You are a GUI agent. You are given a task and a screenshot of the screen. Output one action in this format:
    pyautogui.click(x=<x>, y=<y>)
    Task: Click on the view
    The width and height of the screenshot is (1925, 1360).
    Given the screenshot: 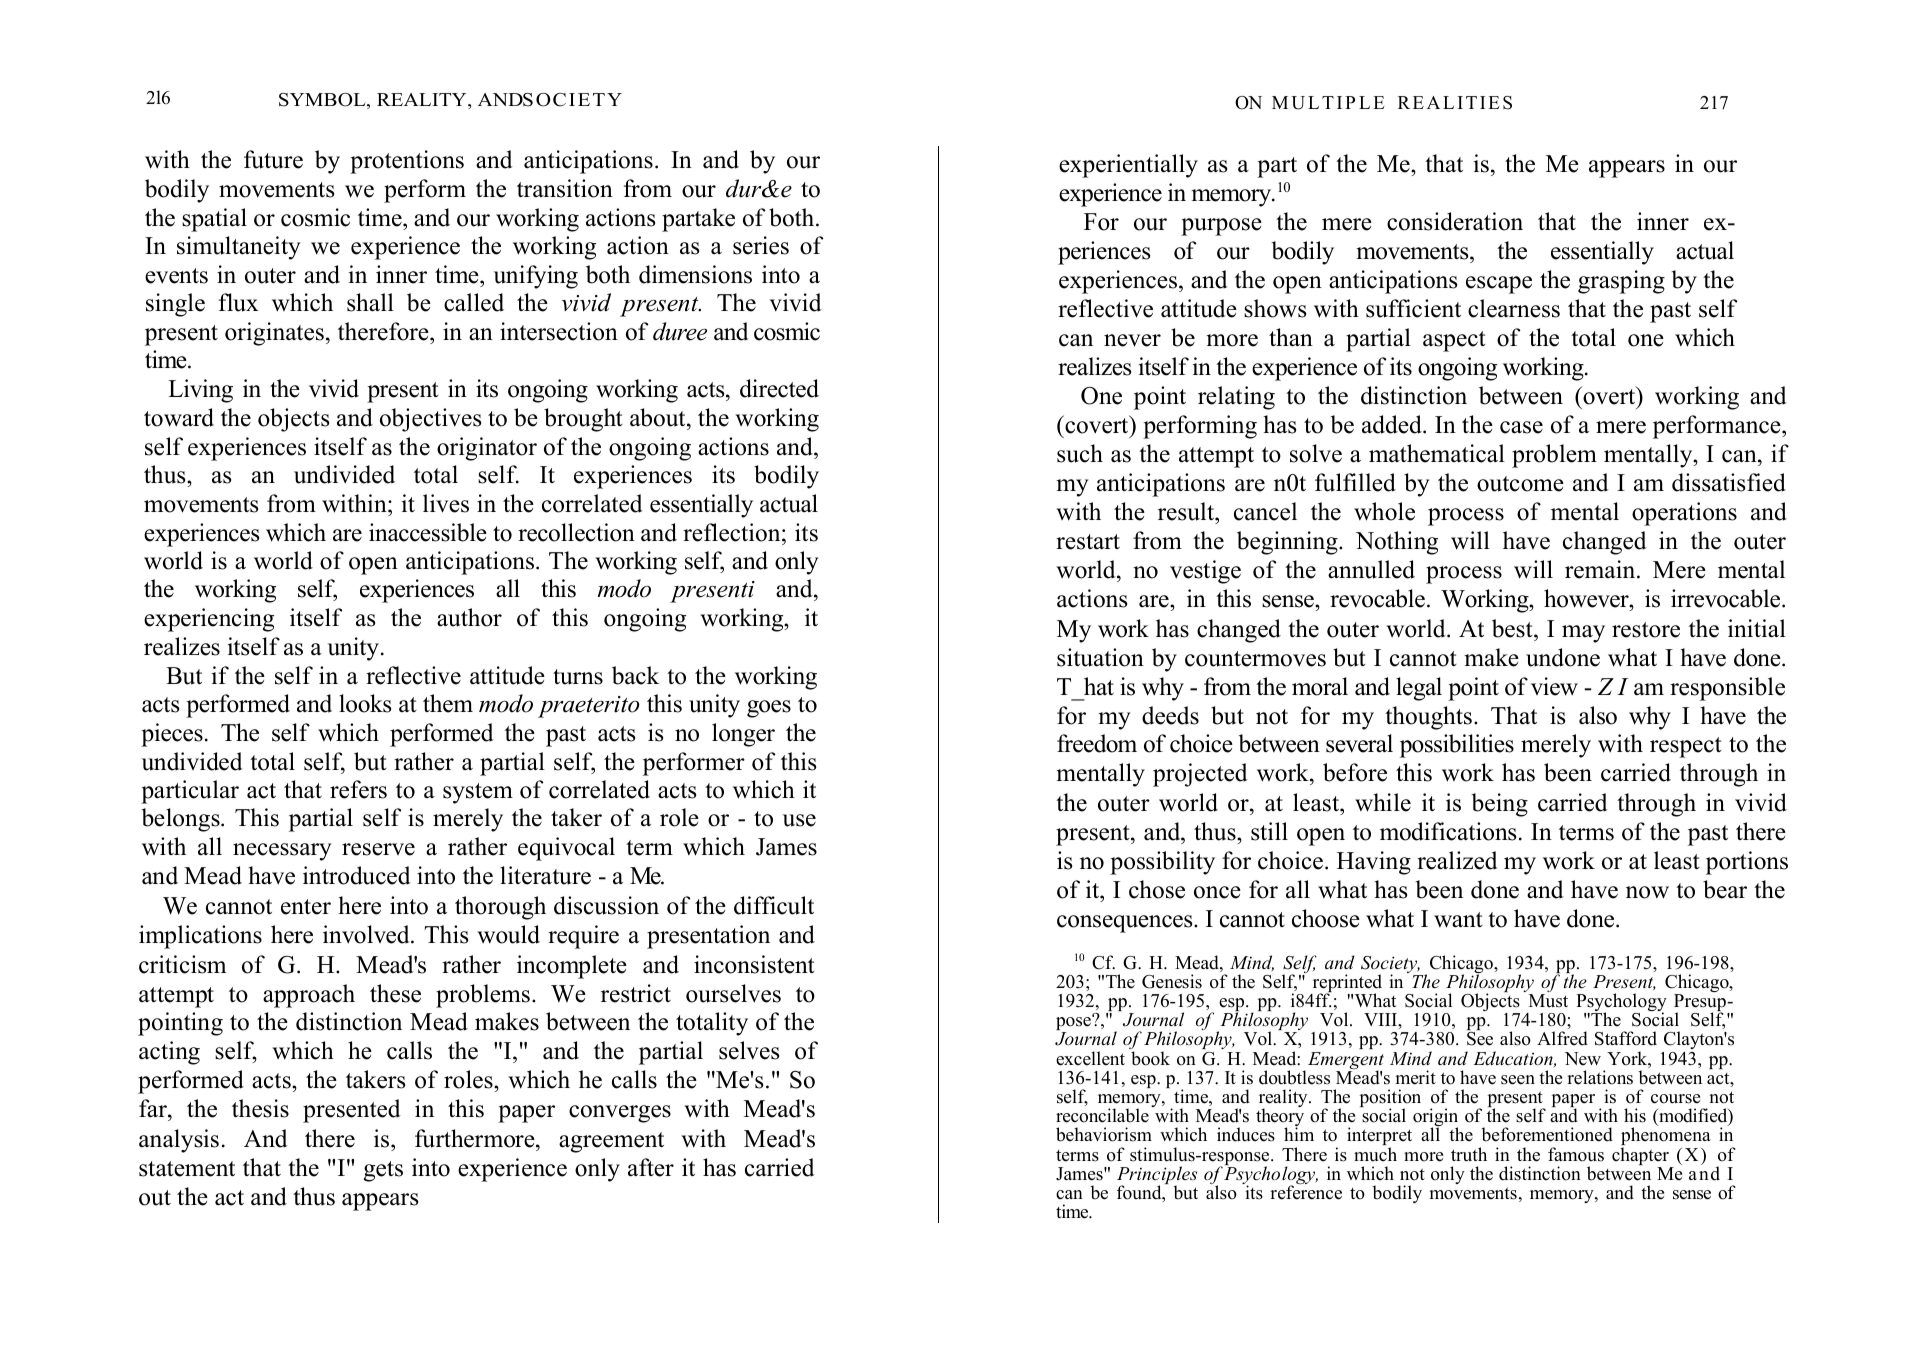 What is the action you would take?
    pyautogui.click(x=1554, y=686)
